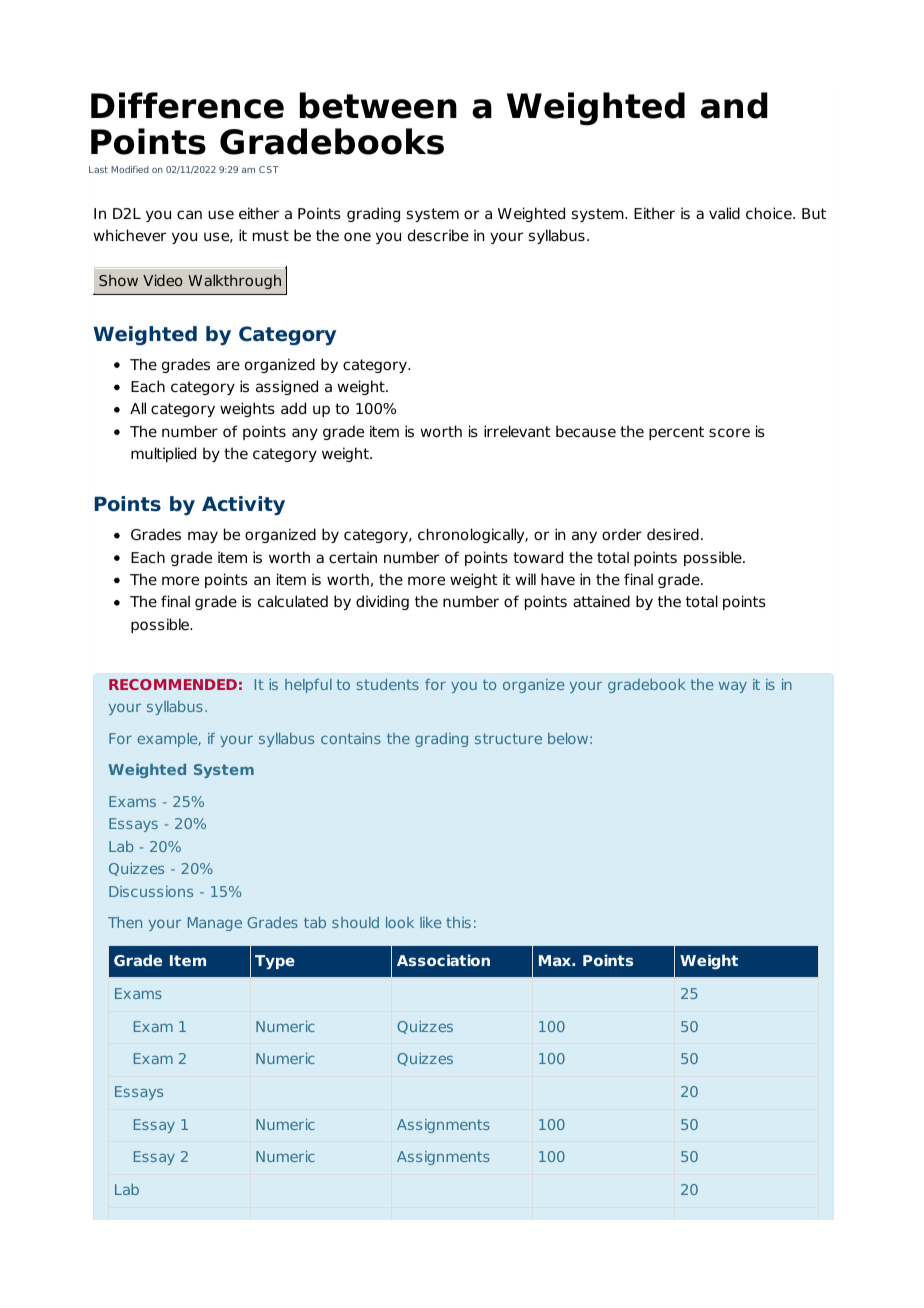  What do you see at coordinates (458, 922) in the screenshot?
I see `this` at bounding box center [458, 922].
